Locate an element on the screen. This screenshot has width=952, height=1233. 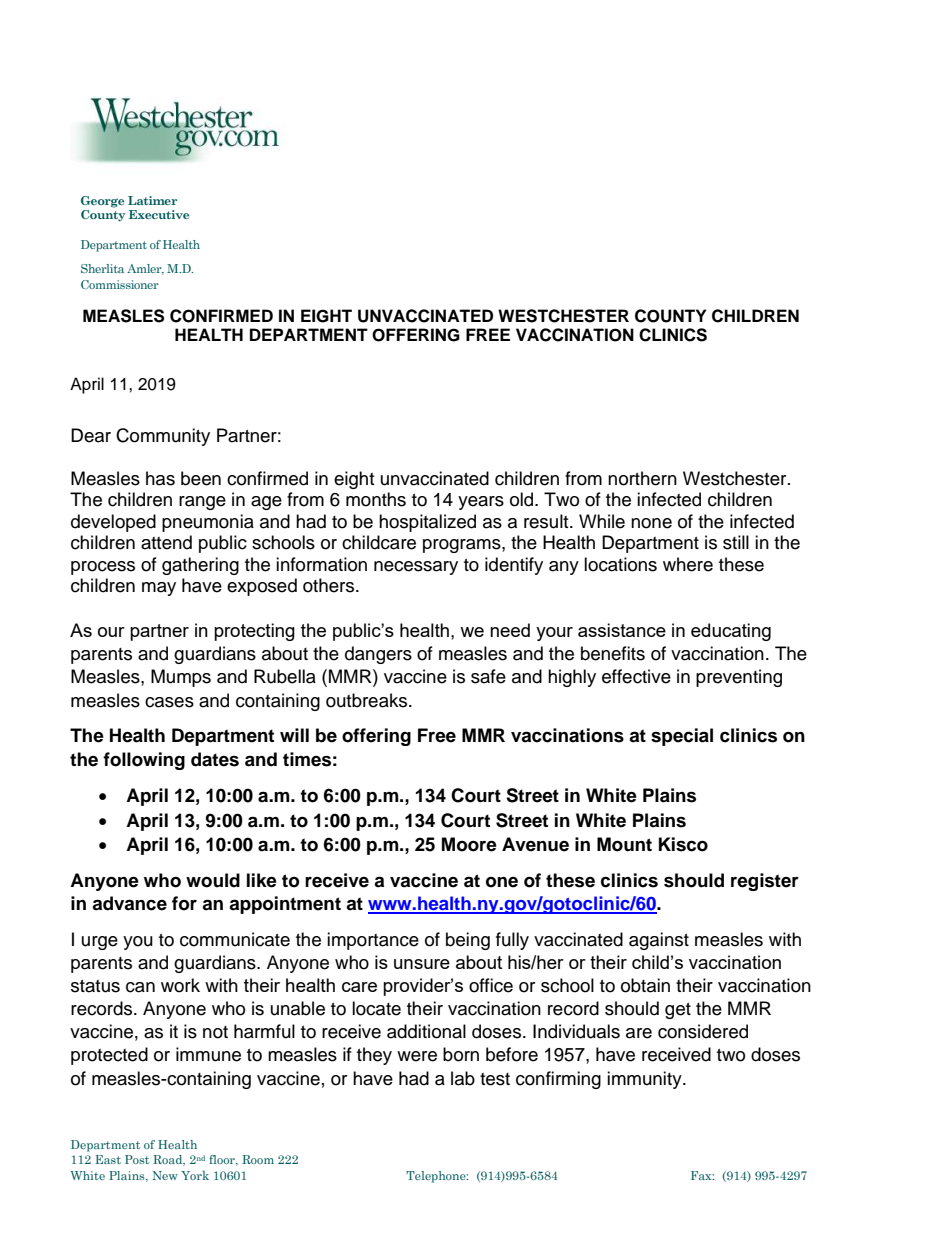
lab is located at coordinates (463, 1078).
